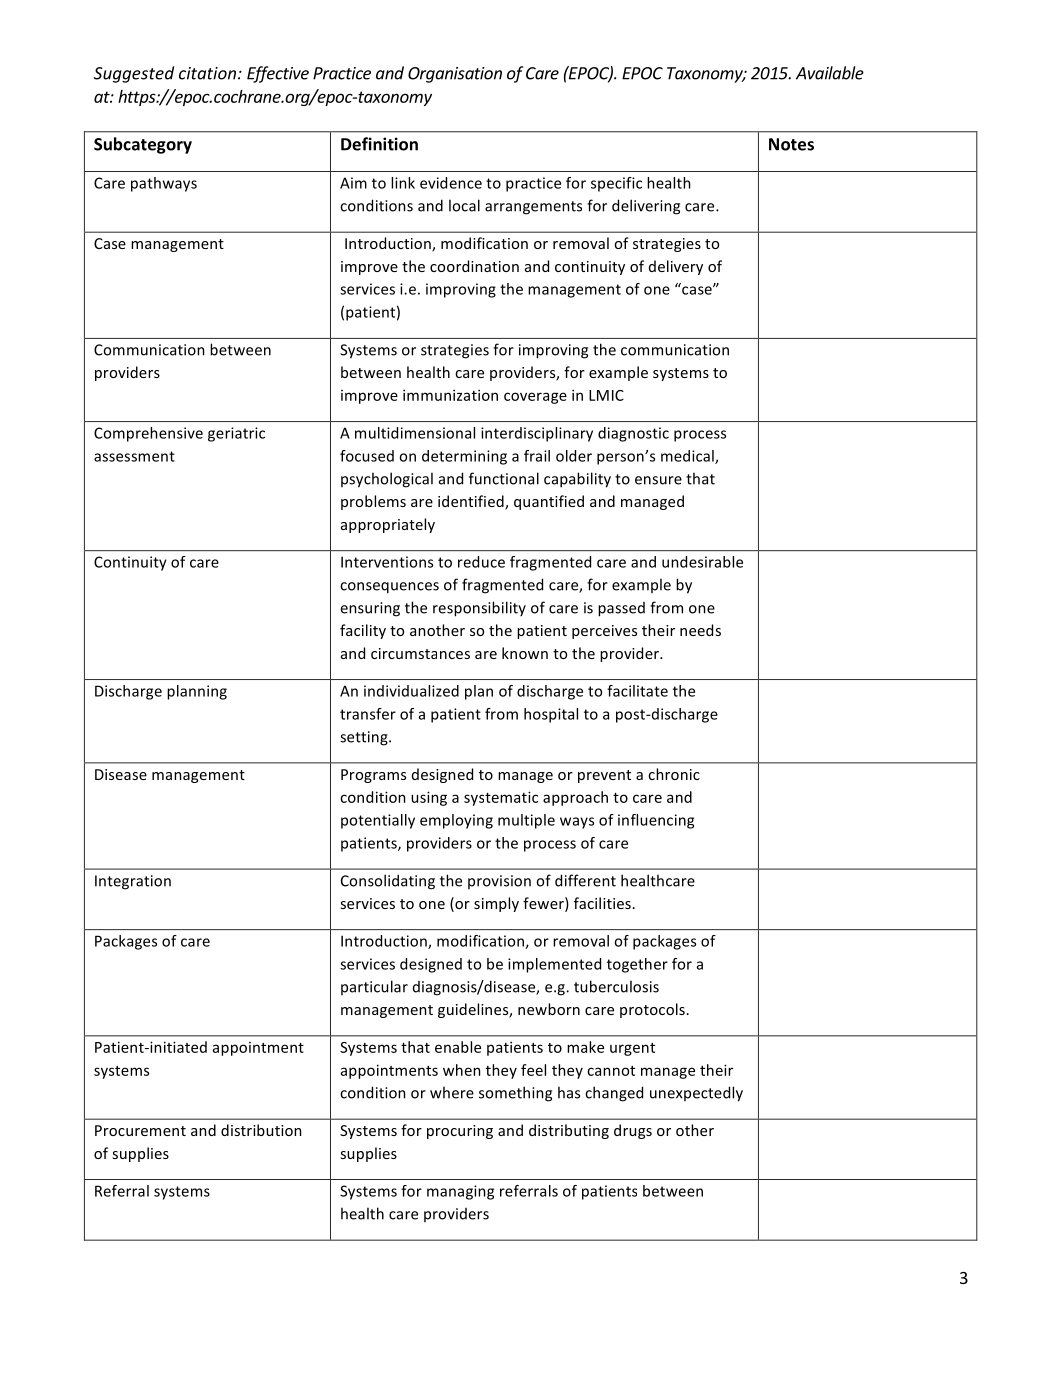 The height and width of the screenshot is (1374, 1062). Describe the element at coordinates (460, 1132) in the screenshot. I see `procuring` at that location.
